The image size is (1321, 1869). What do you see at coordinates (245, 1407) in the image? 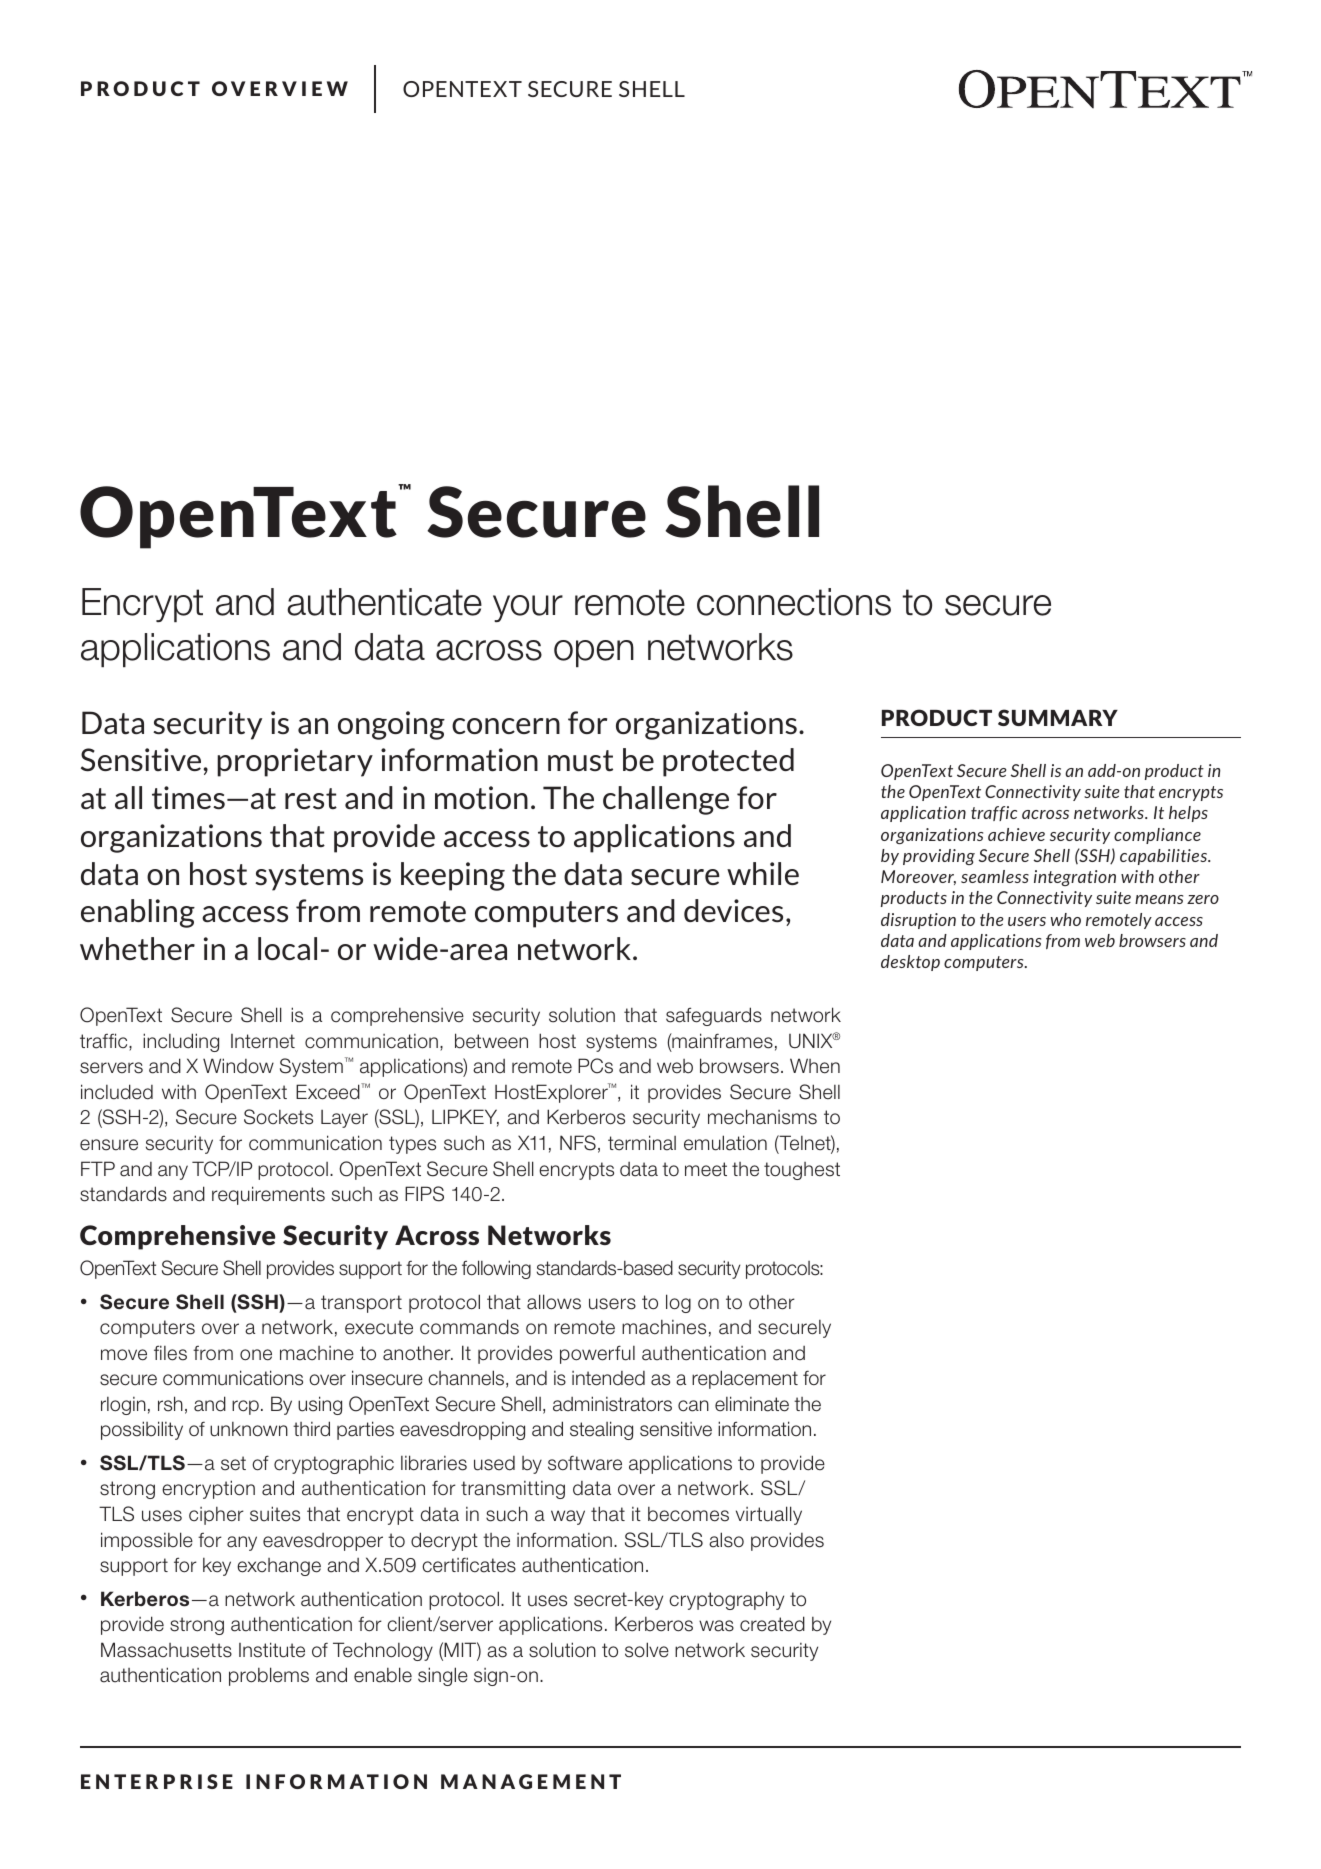
I see `rcp` at bounding box center [245, 1407].
